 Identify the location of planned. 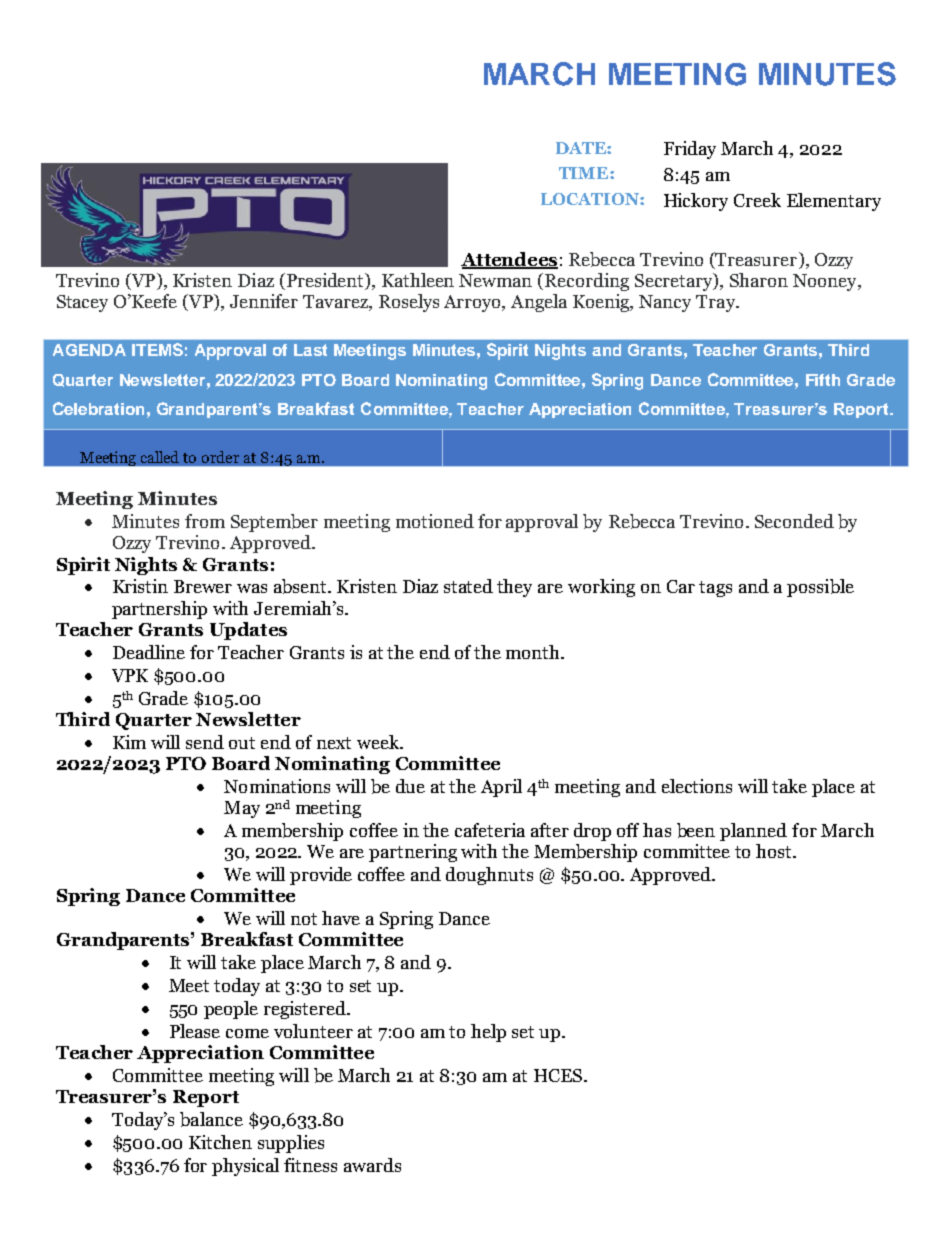
(753, 832).
